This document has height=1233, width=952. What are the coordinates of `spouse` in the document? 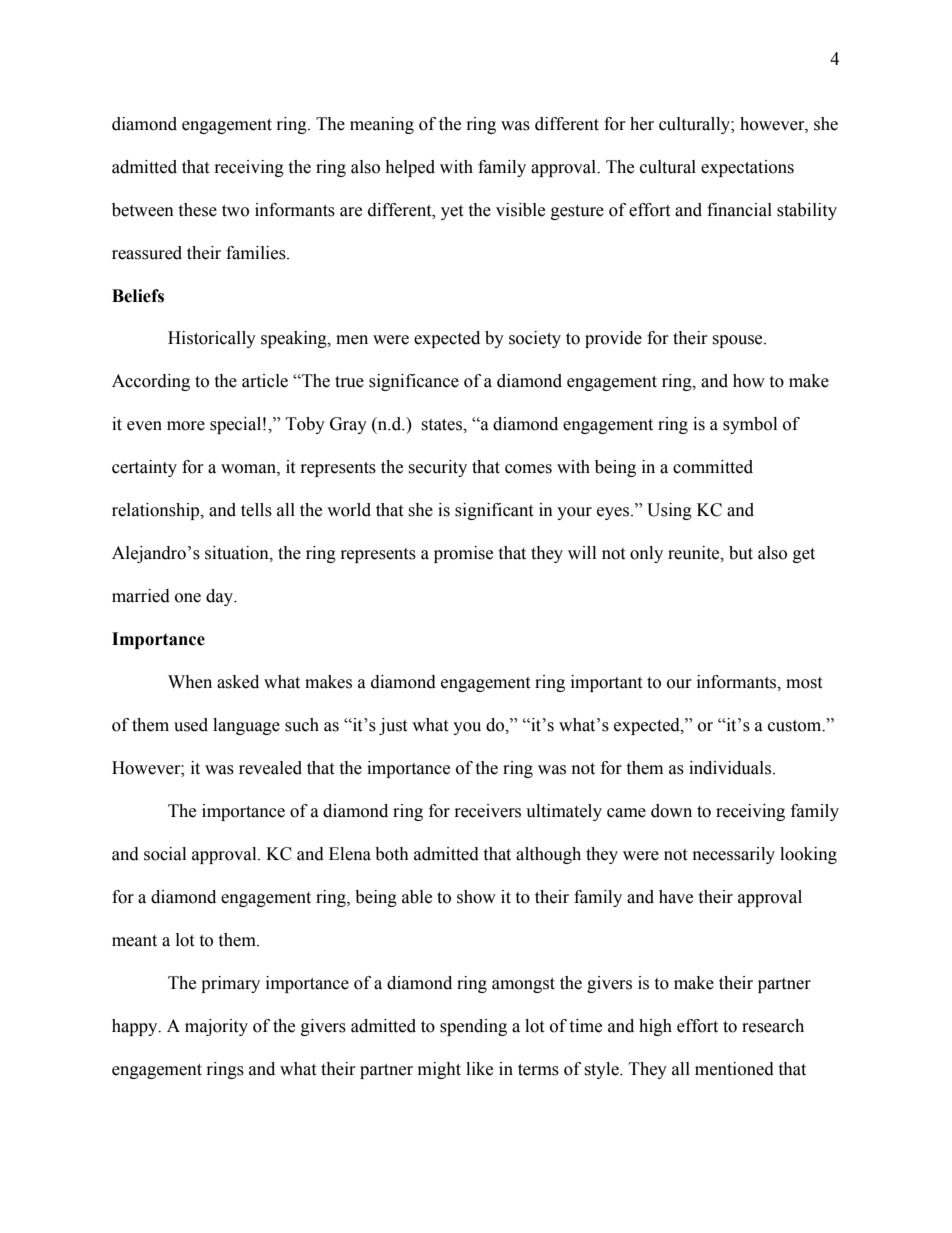 It's located at (738, 341).
